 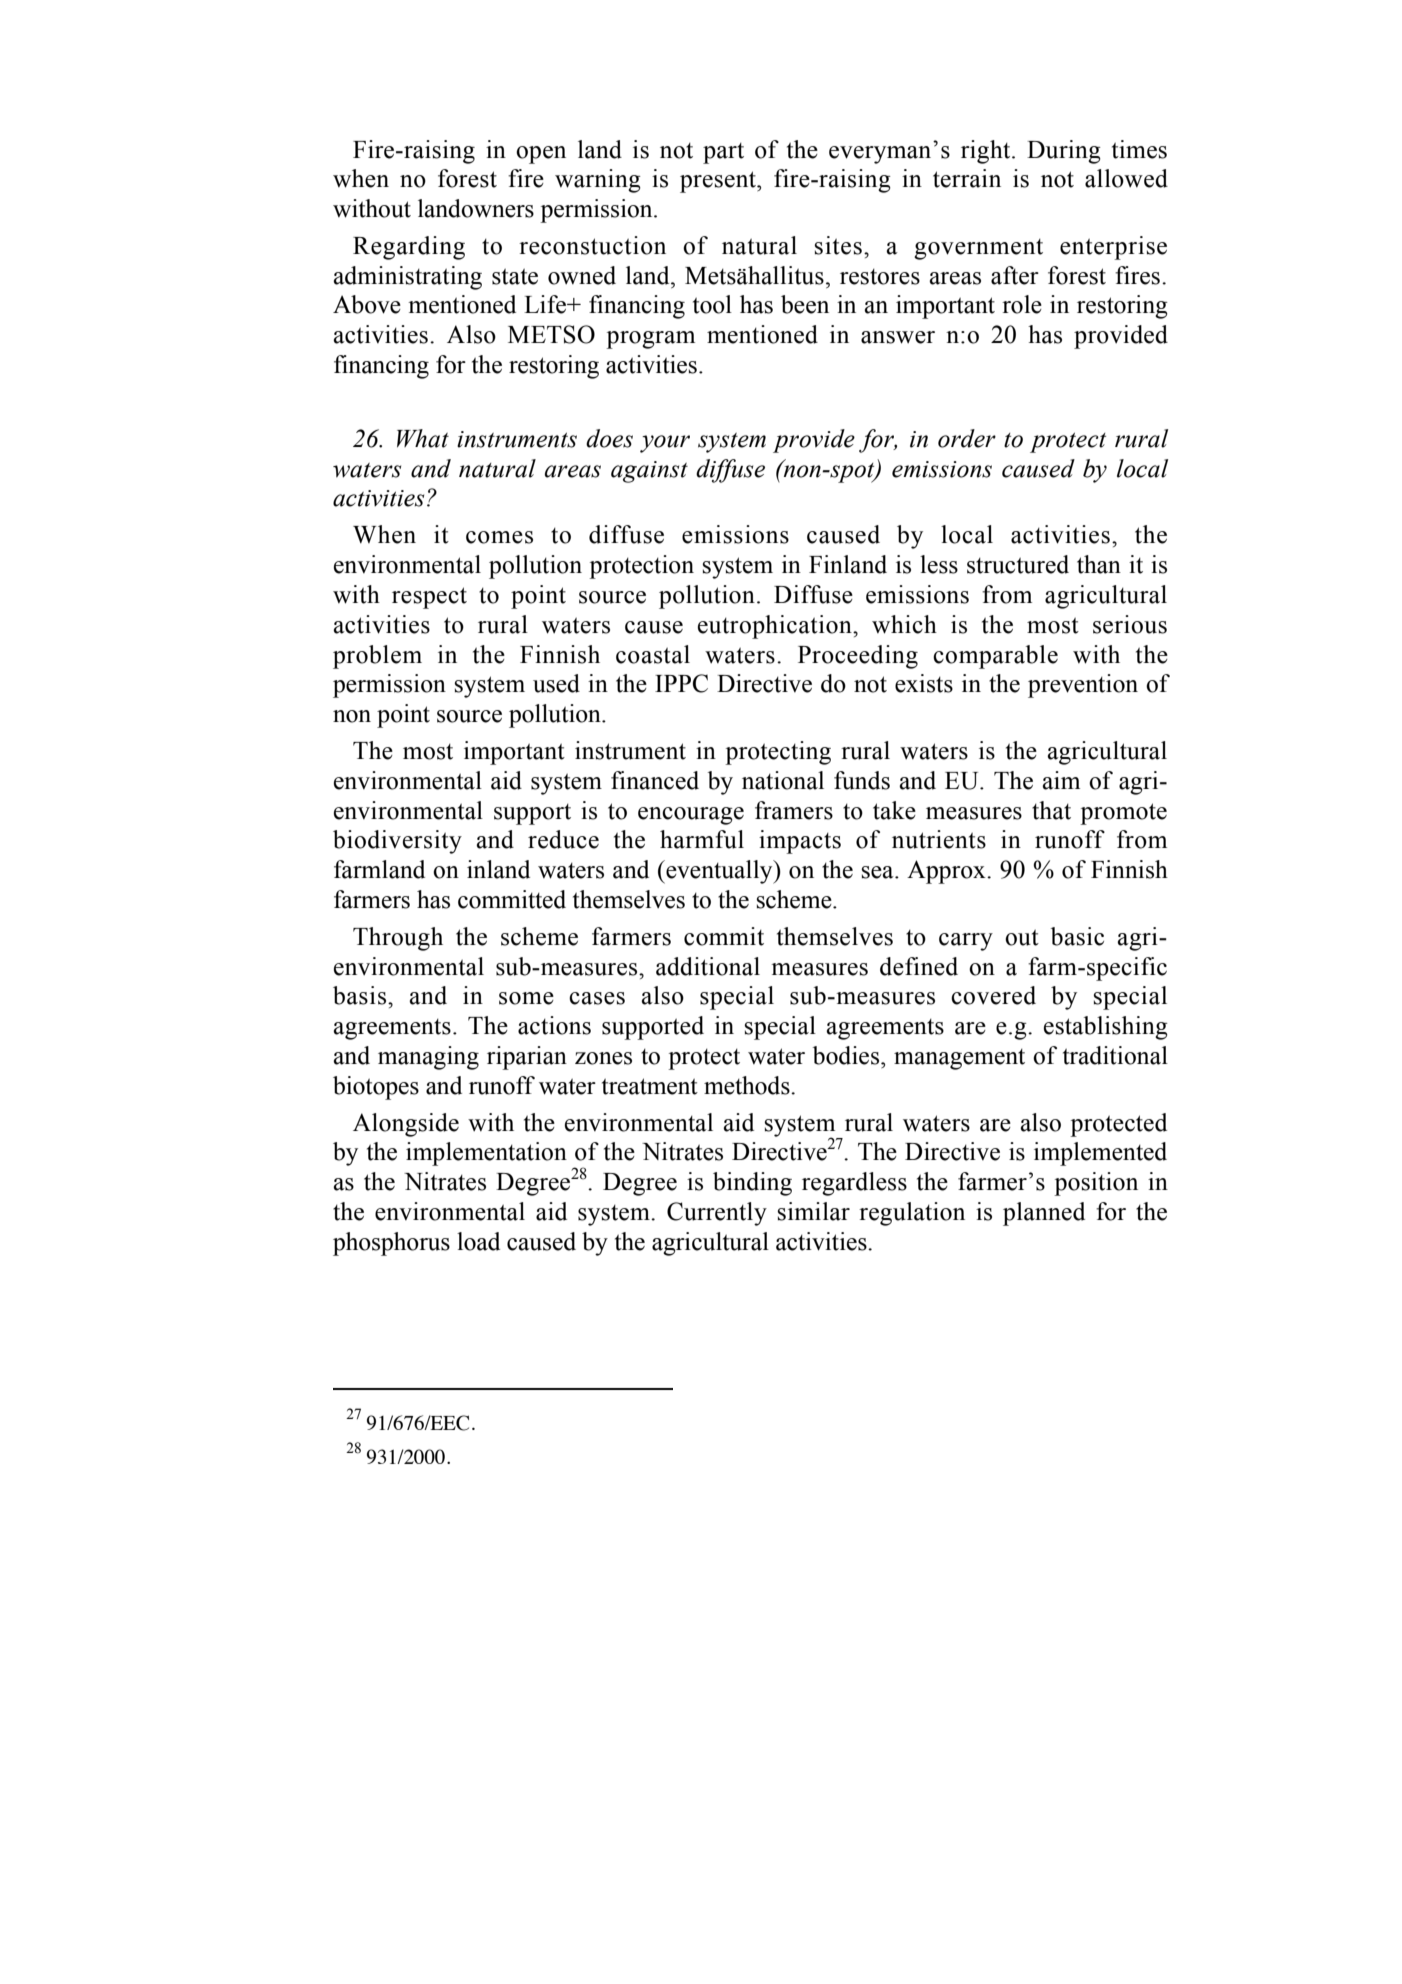 I want to click on your, so click(x=665, y=444).
